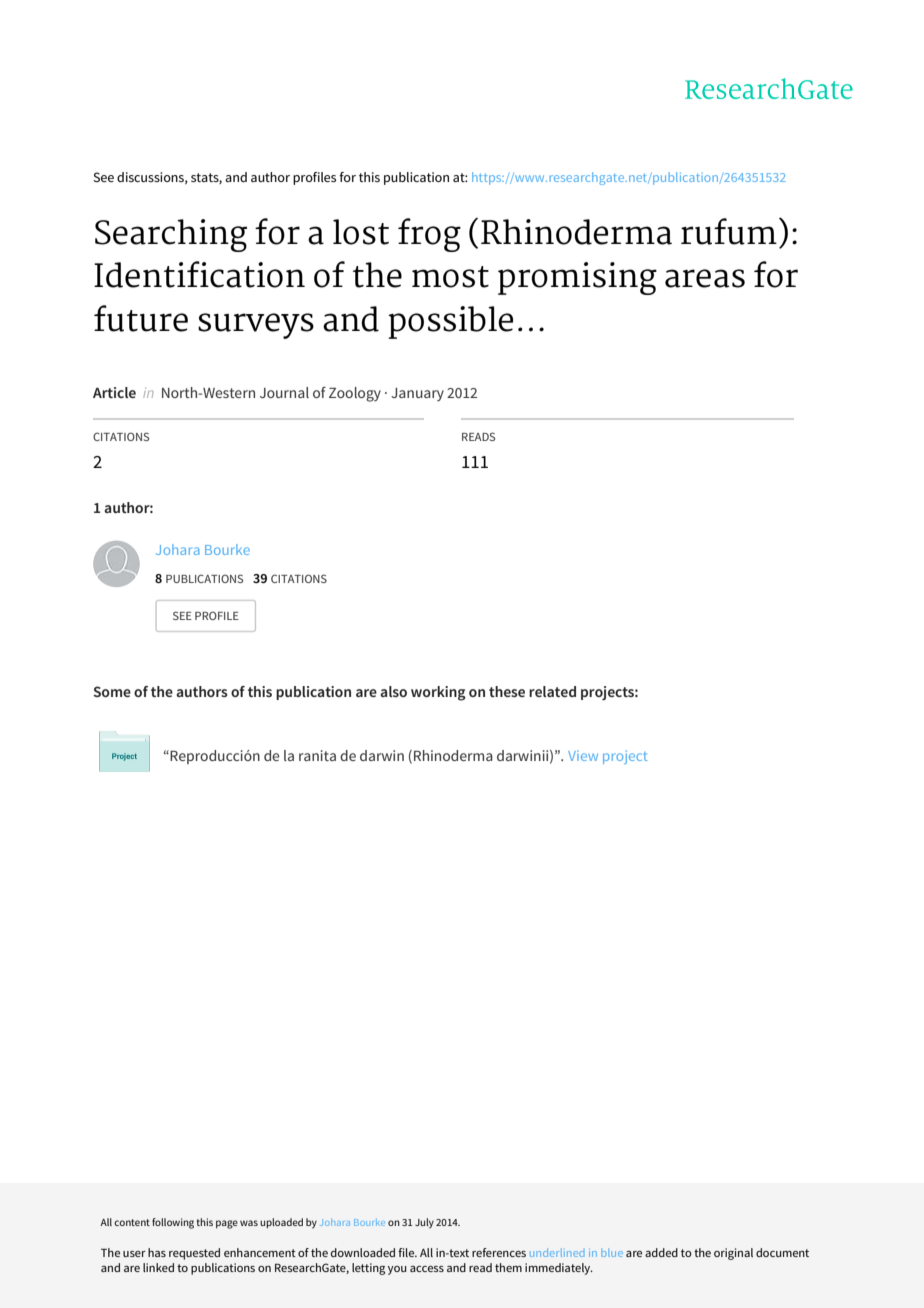  I want to click on following, so click(173, 1223).
